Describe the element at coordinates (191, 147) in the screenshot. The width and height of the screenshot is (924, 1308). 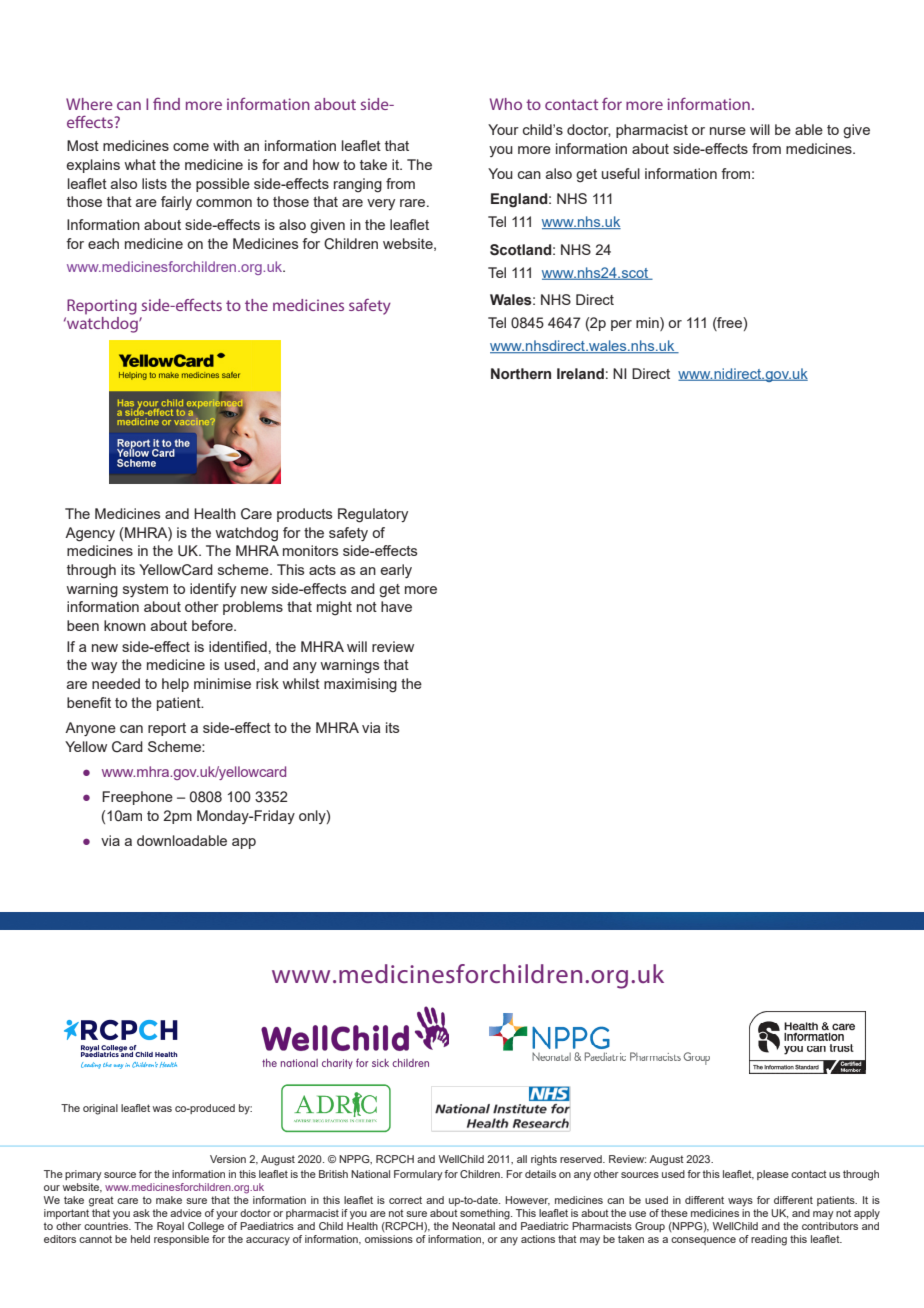
I see `come` at that location.
